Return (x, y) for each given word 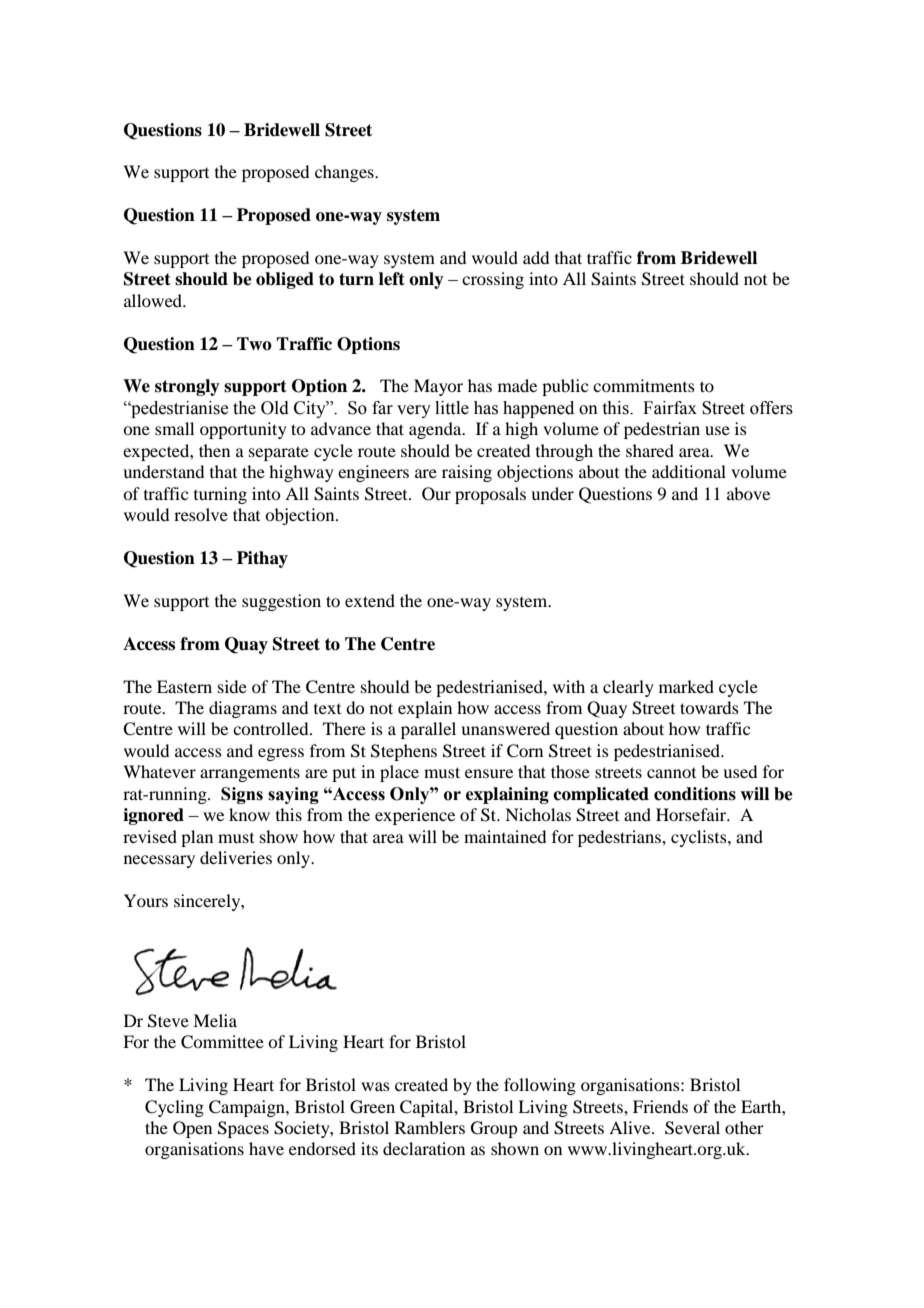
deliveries (236, 857)
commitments (644, 385)
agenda (436, 430)
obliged (285, 280)
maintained (505, 836)
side (232, 686)
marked (686, 686)
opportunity (243, 430)
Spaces (243, 1129)
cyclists (700, 838)
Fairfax (670, 408)
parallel (428, 730)
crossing (493, 280)
